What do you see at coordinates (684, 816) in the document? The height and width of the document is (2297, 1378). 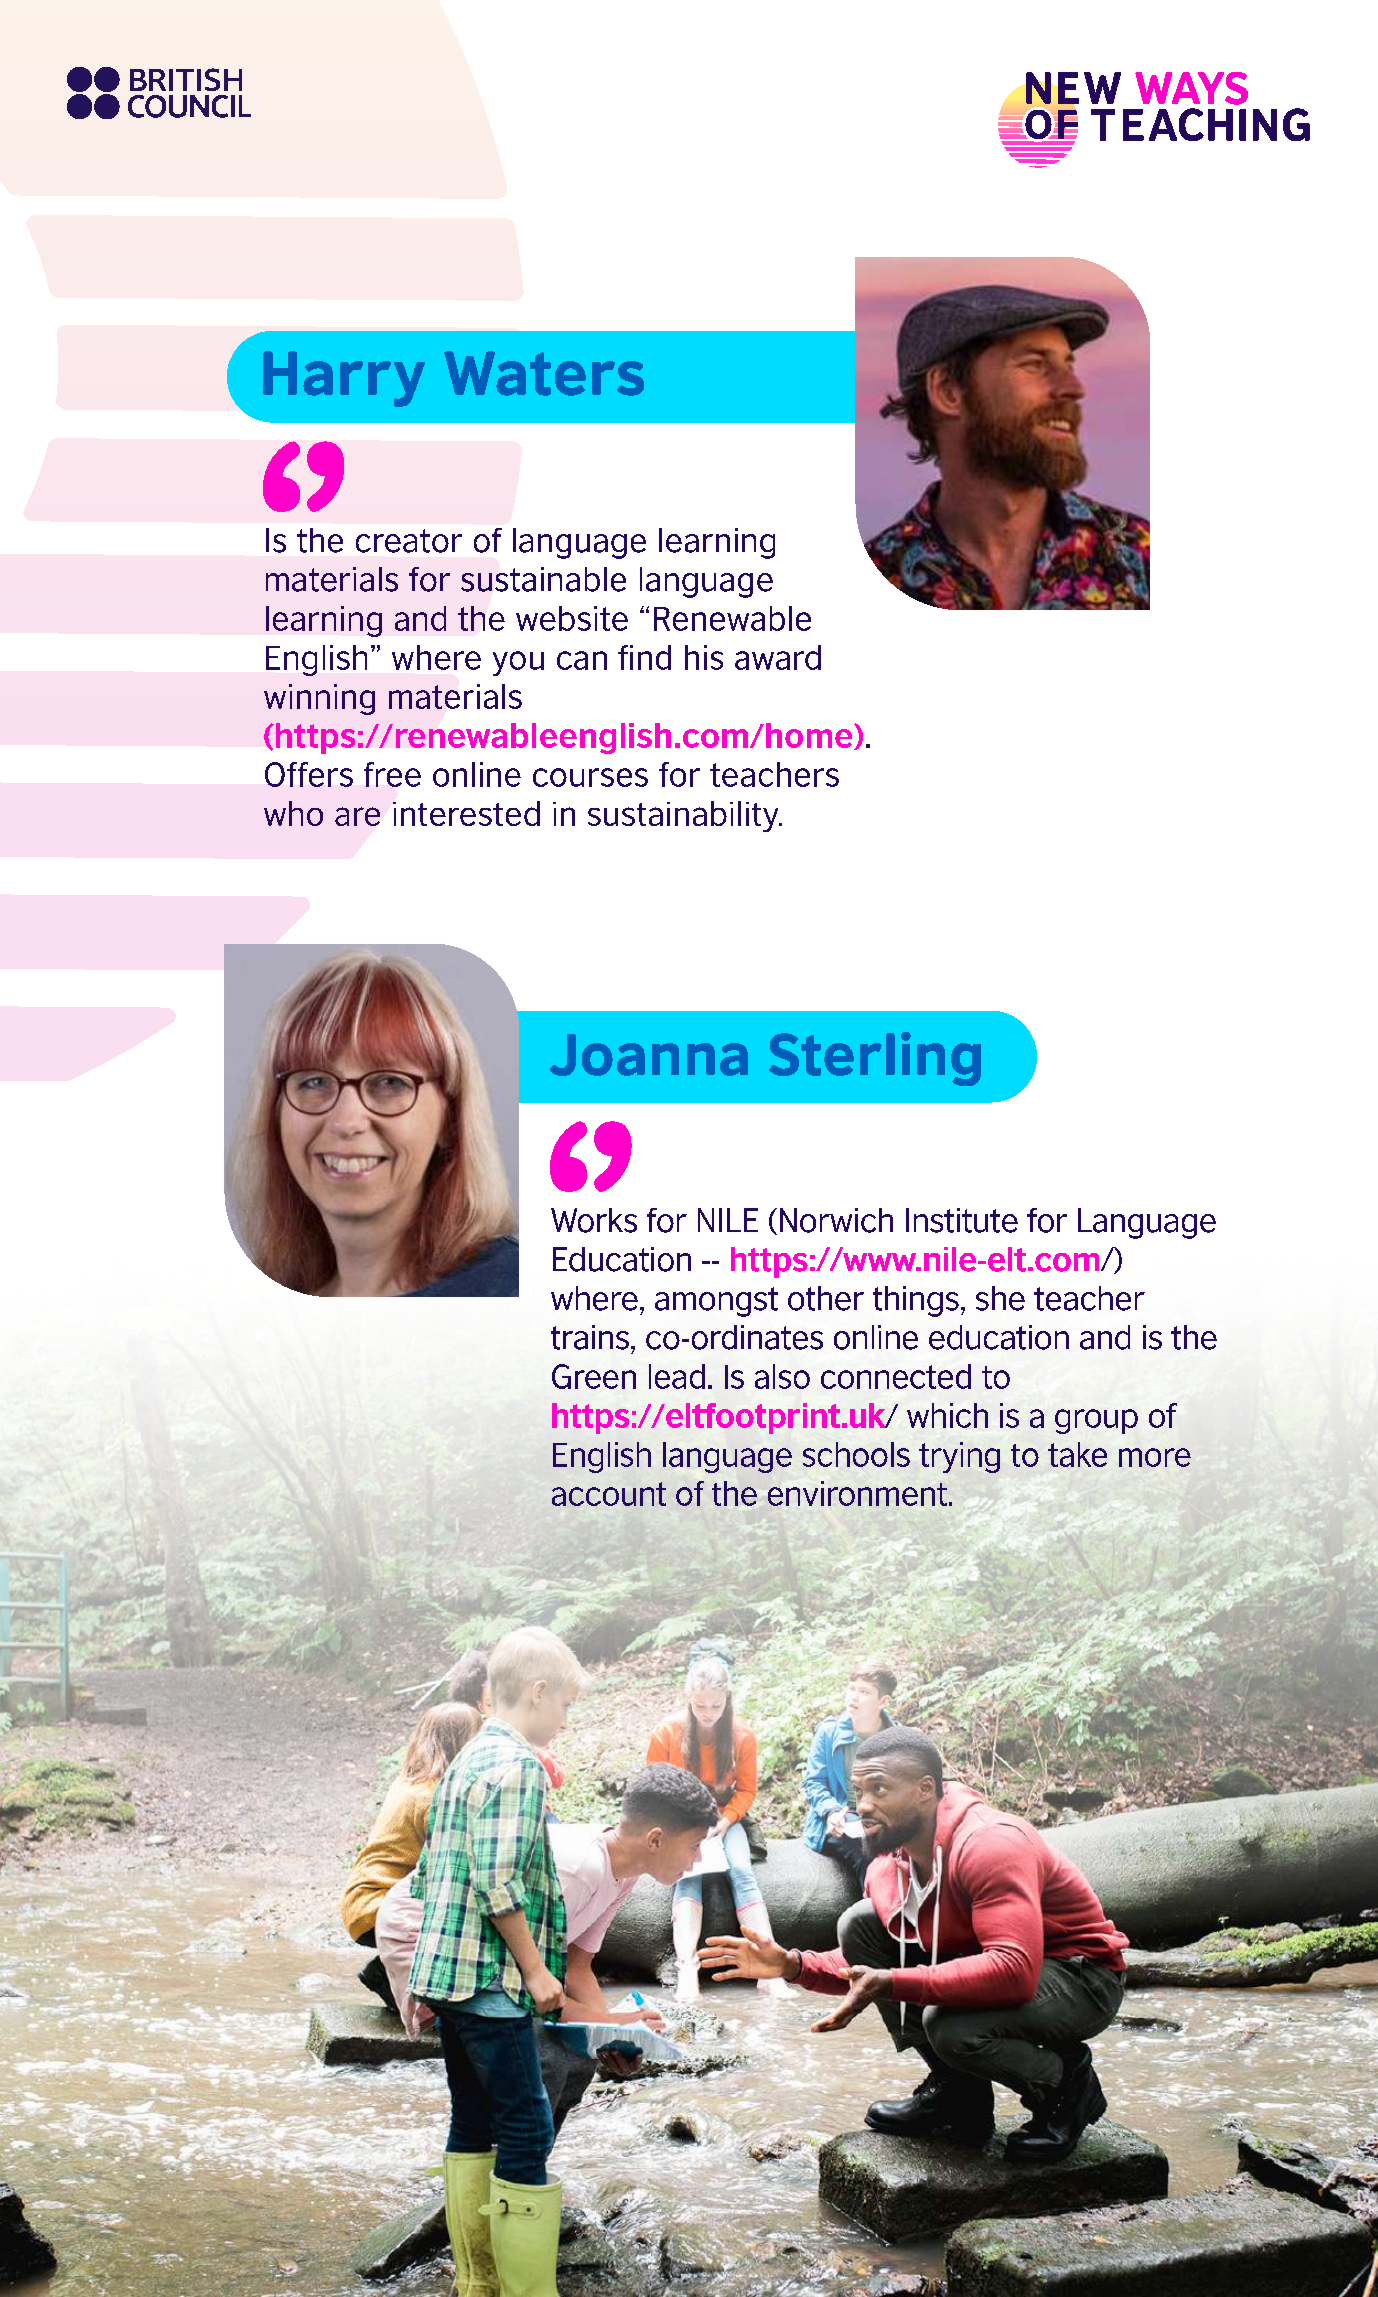 I see `sustainability` at bounding box center [684, 816].
